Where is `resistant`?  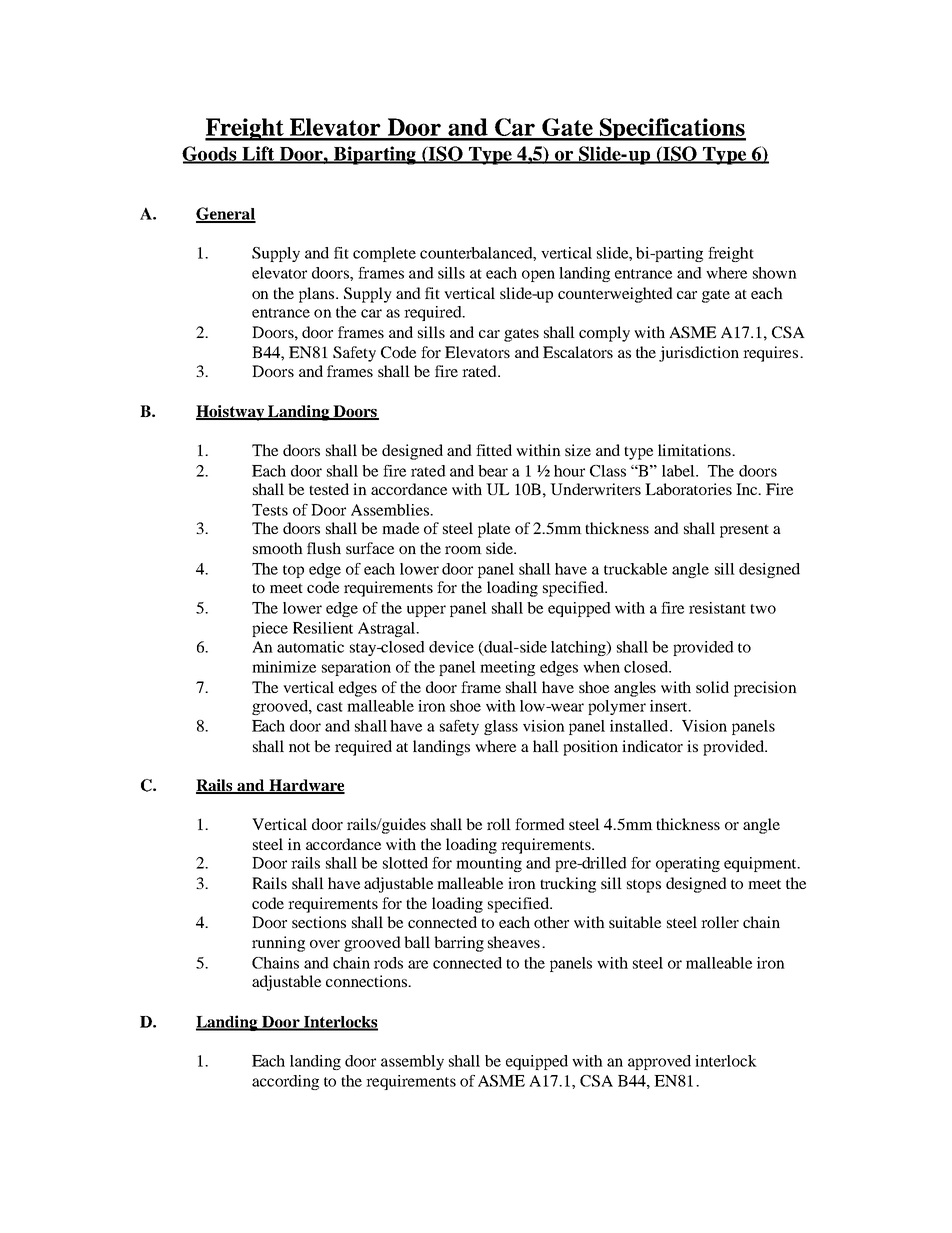
resistant is located at coordinates (717, 608).
